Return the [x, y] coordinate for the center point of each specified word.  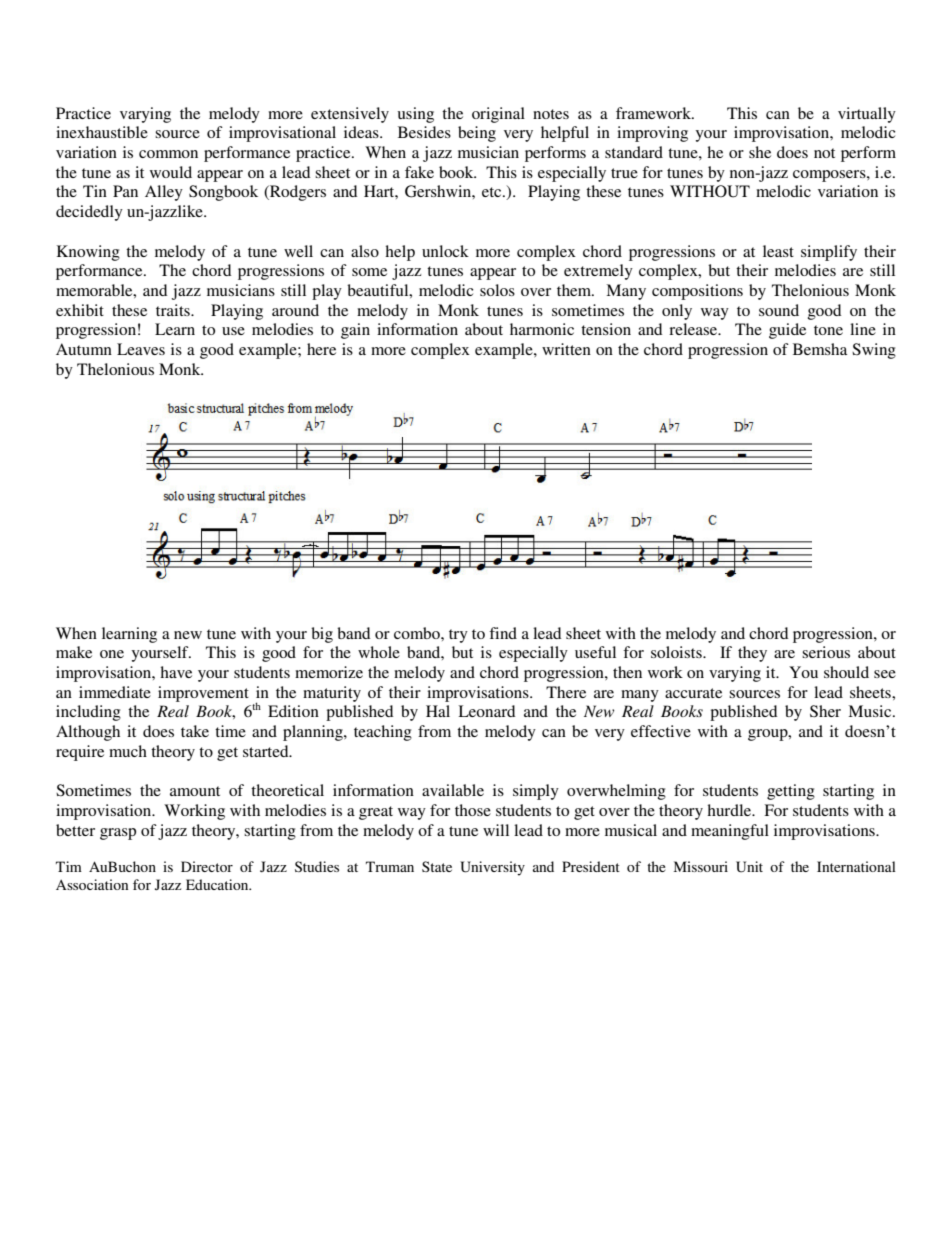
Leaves [141, 349]
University [492, 868]
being [477, 134]
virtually [867, 115]
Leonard [486, 711]
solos [497, 290]
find [503, 633]
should [846, 672]
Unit [749, 867]
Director [207, 866]
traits [174, 310]
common [168, 154]
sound [779, 310]
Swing [874, 351]
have [176, 672]
